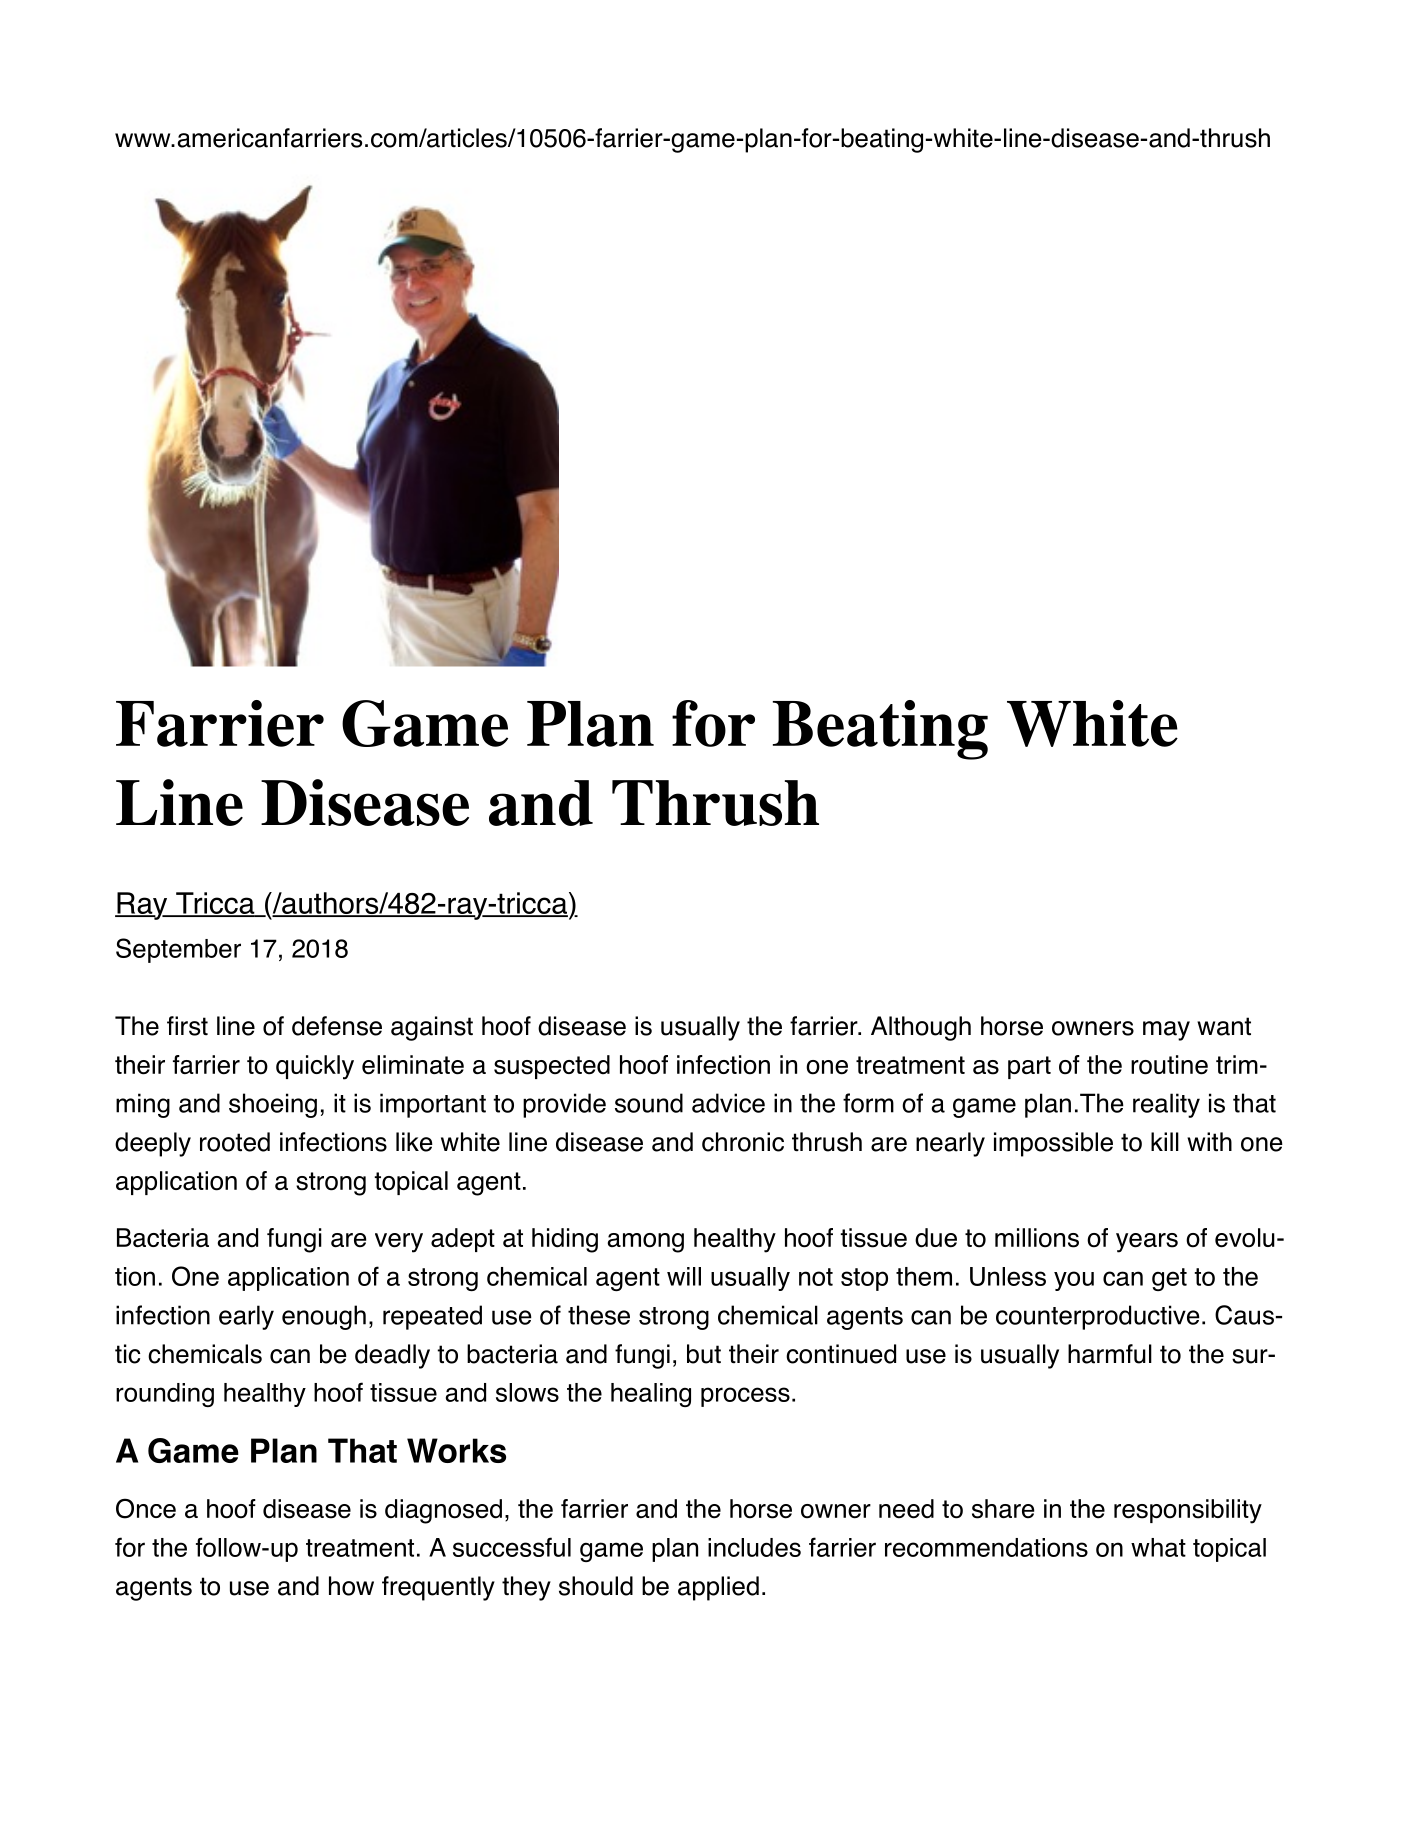 The image size is (1409, 1824). What do you see at coordinates (1166, 1031) in the screenshot?
I see `may` at bounding box center [1166, 1031].
